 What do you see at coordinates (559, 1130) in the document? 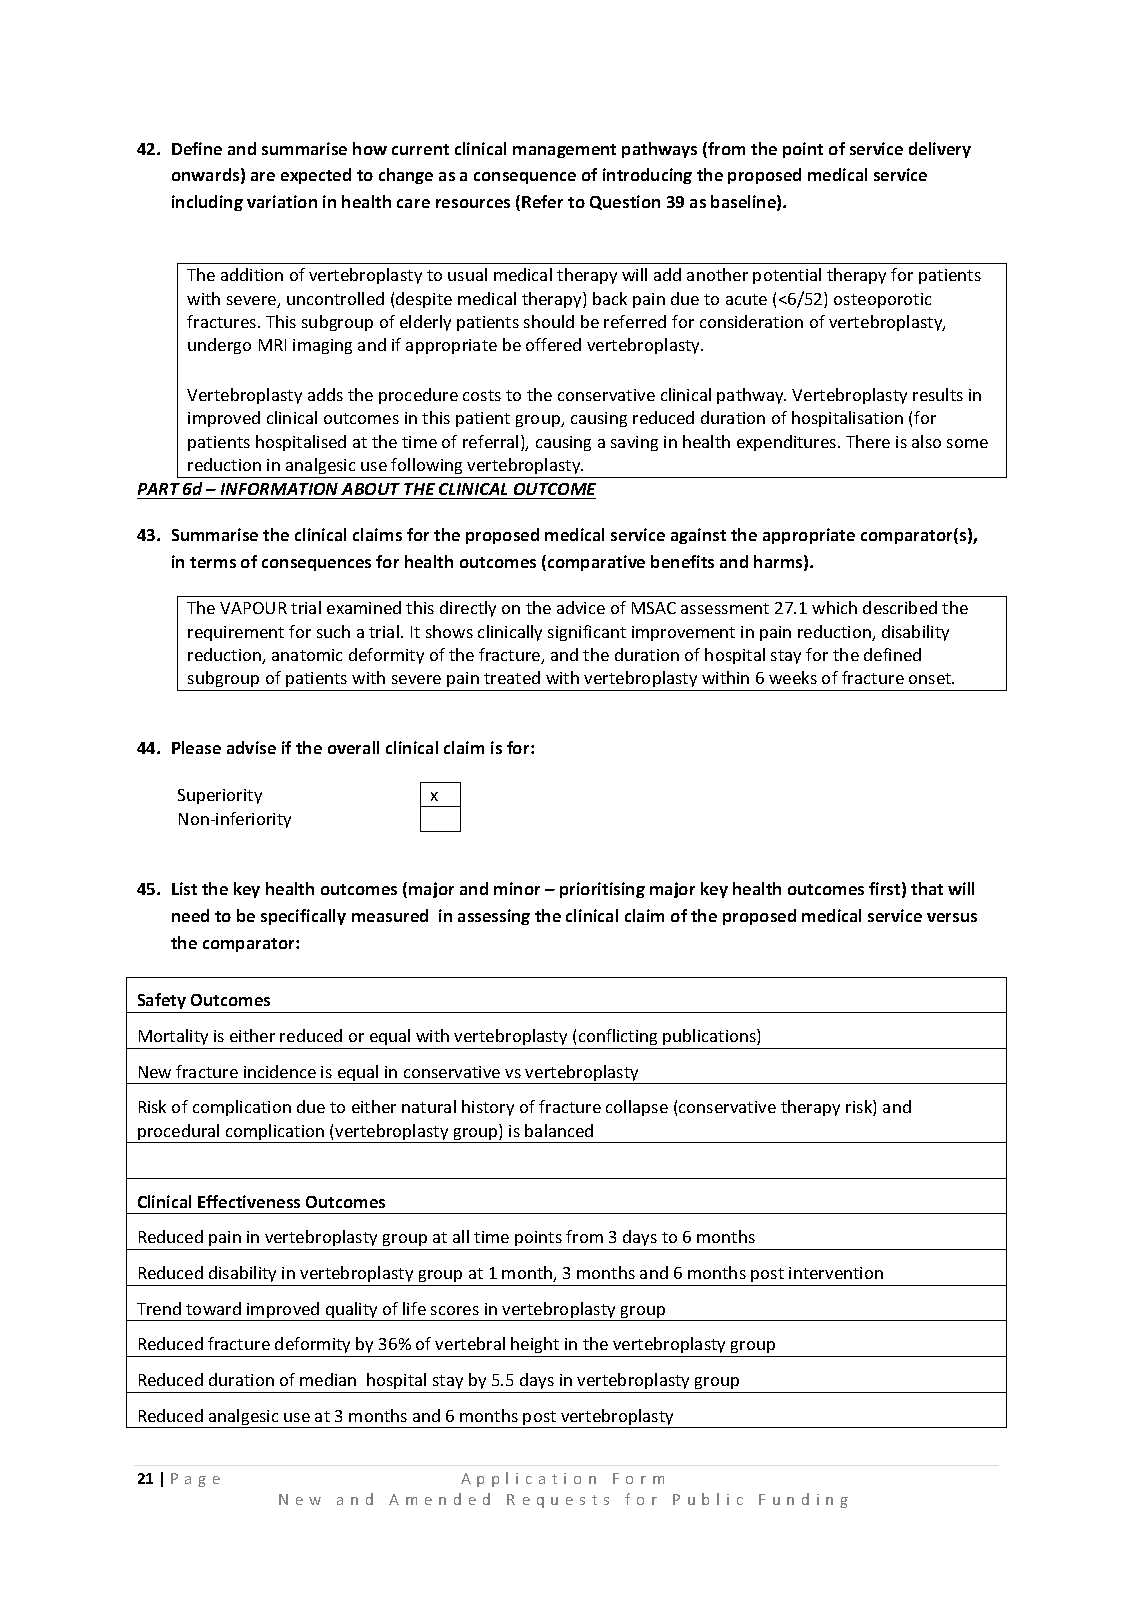
I see `balanced` at bounding box center [559, 1130].
